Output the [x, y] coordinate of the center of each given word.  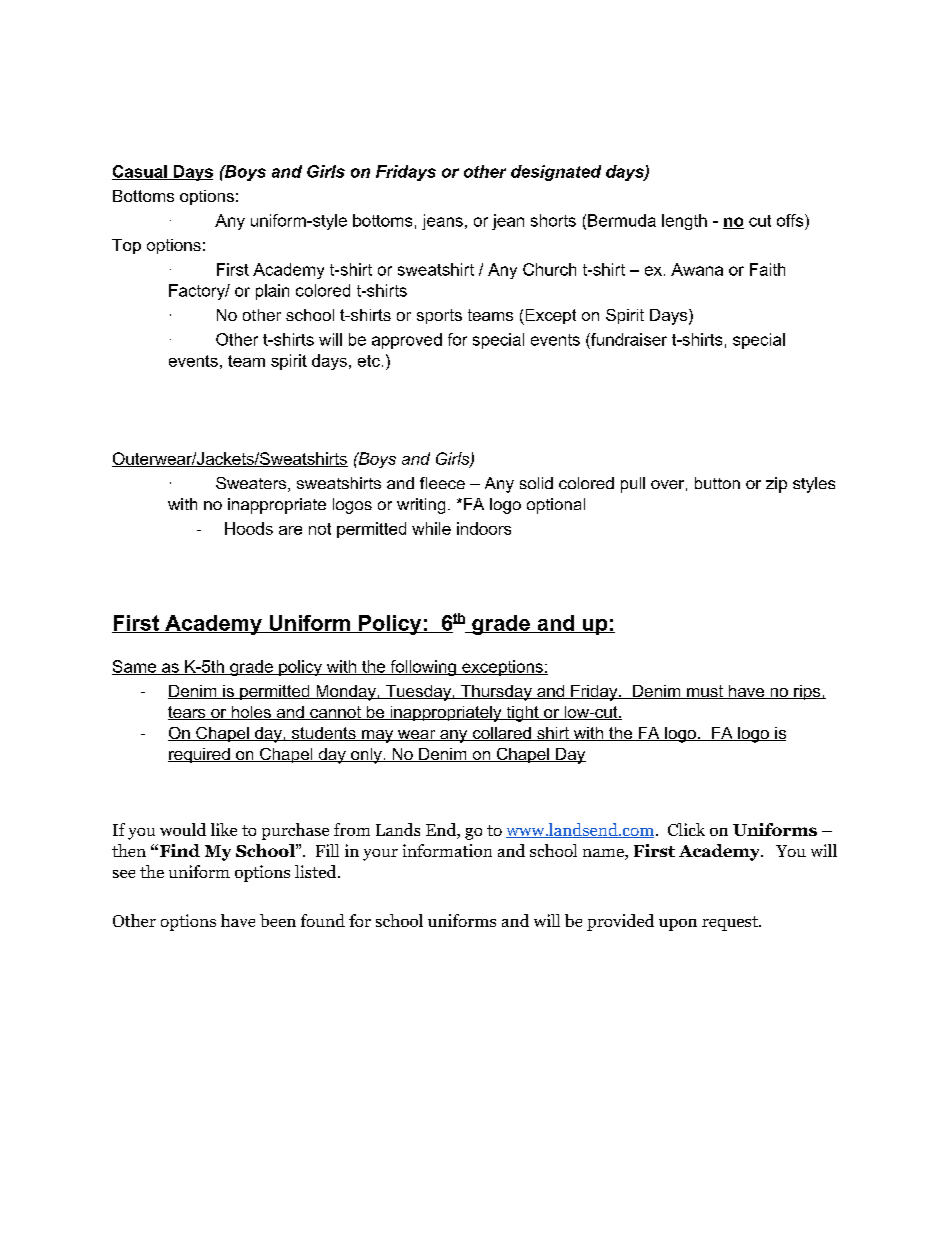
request [731, 923]
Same [135, 667]
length [684, 222]
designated [556, 173]
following [423, 668]
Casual [140, 172]
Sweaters [252, 484]
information [447, 850]
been [278, 920]
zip [776, 485]
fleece [442, 483]
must [705, 692]
